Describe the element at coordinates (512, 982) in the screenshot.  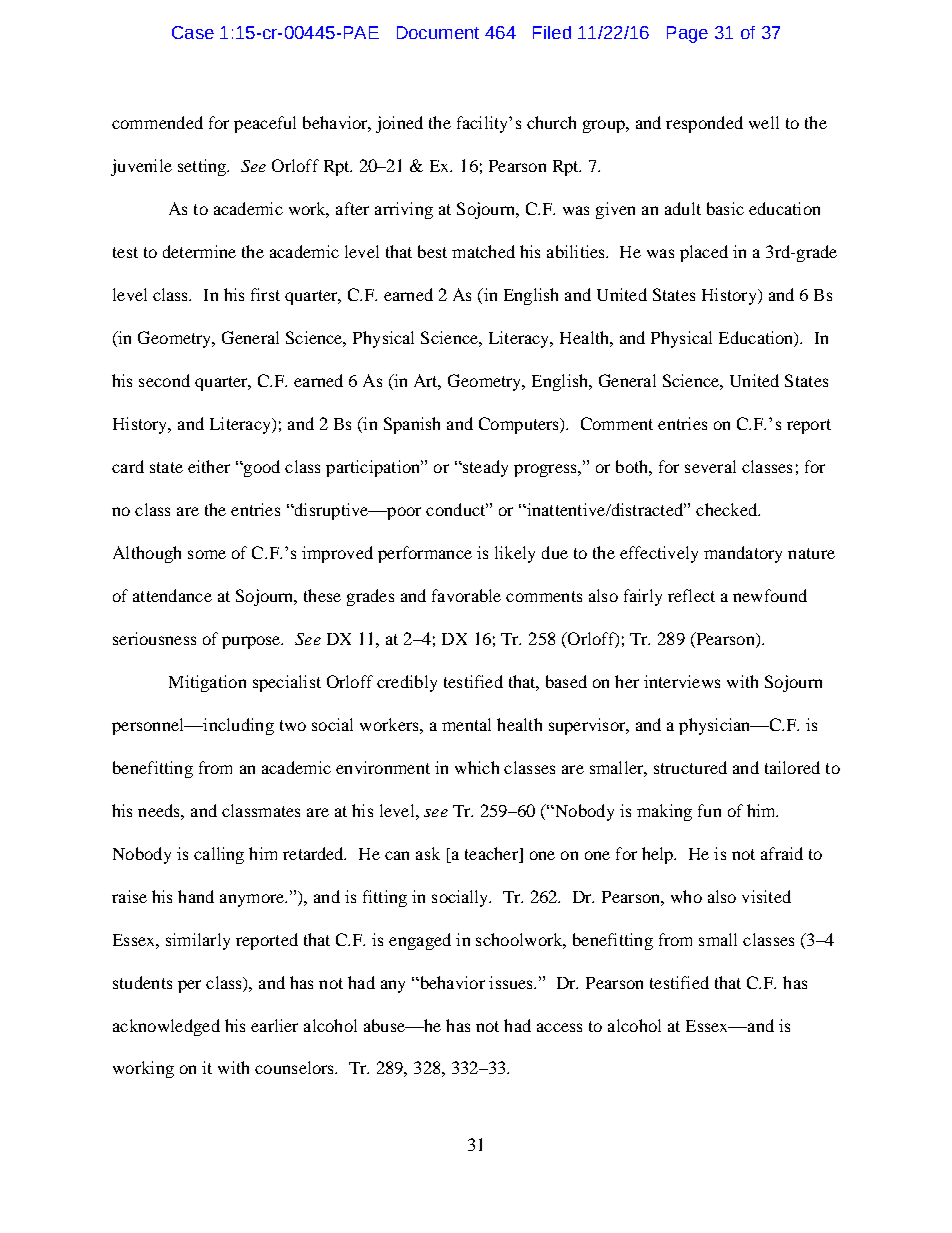
I see `issues` at that location.
